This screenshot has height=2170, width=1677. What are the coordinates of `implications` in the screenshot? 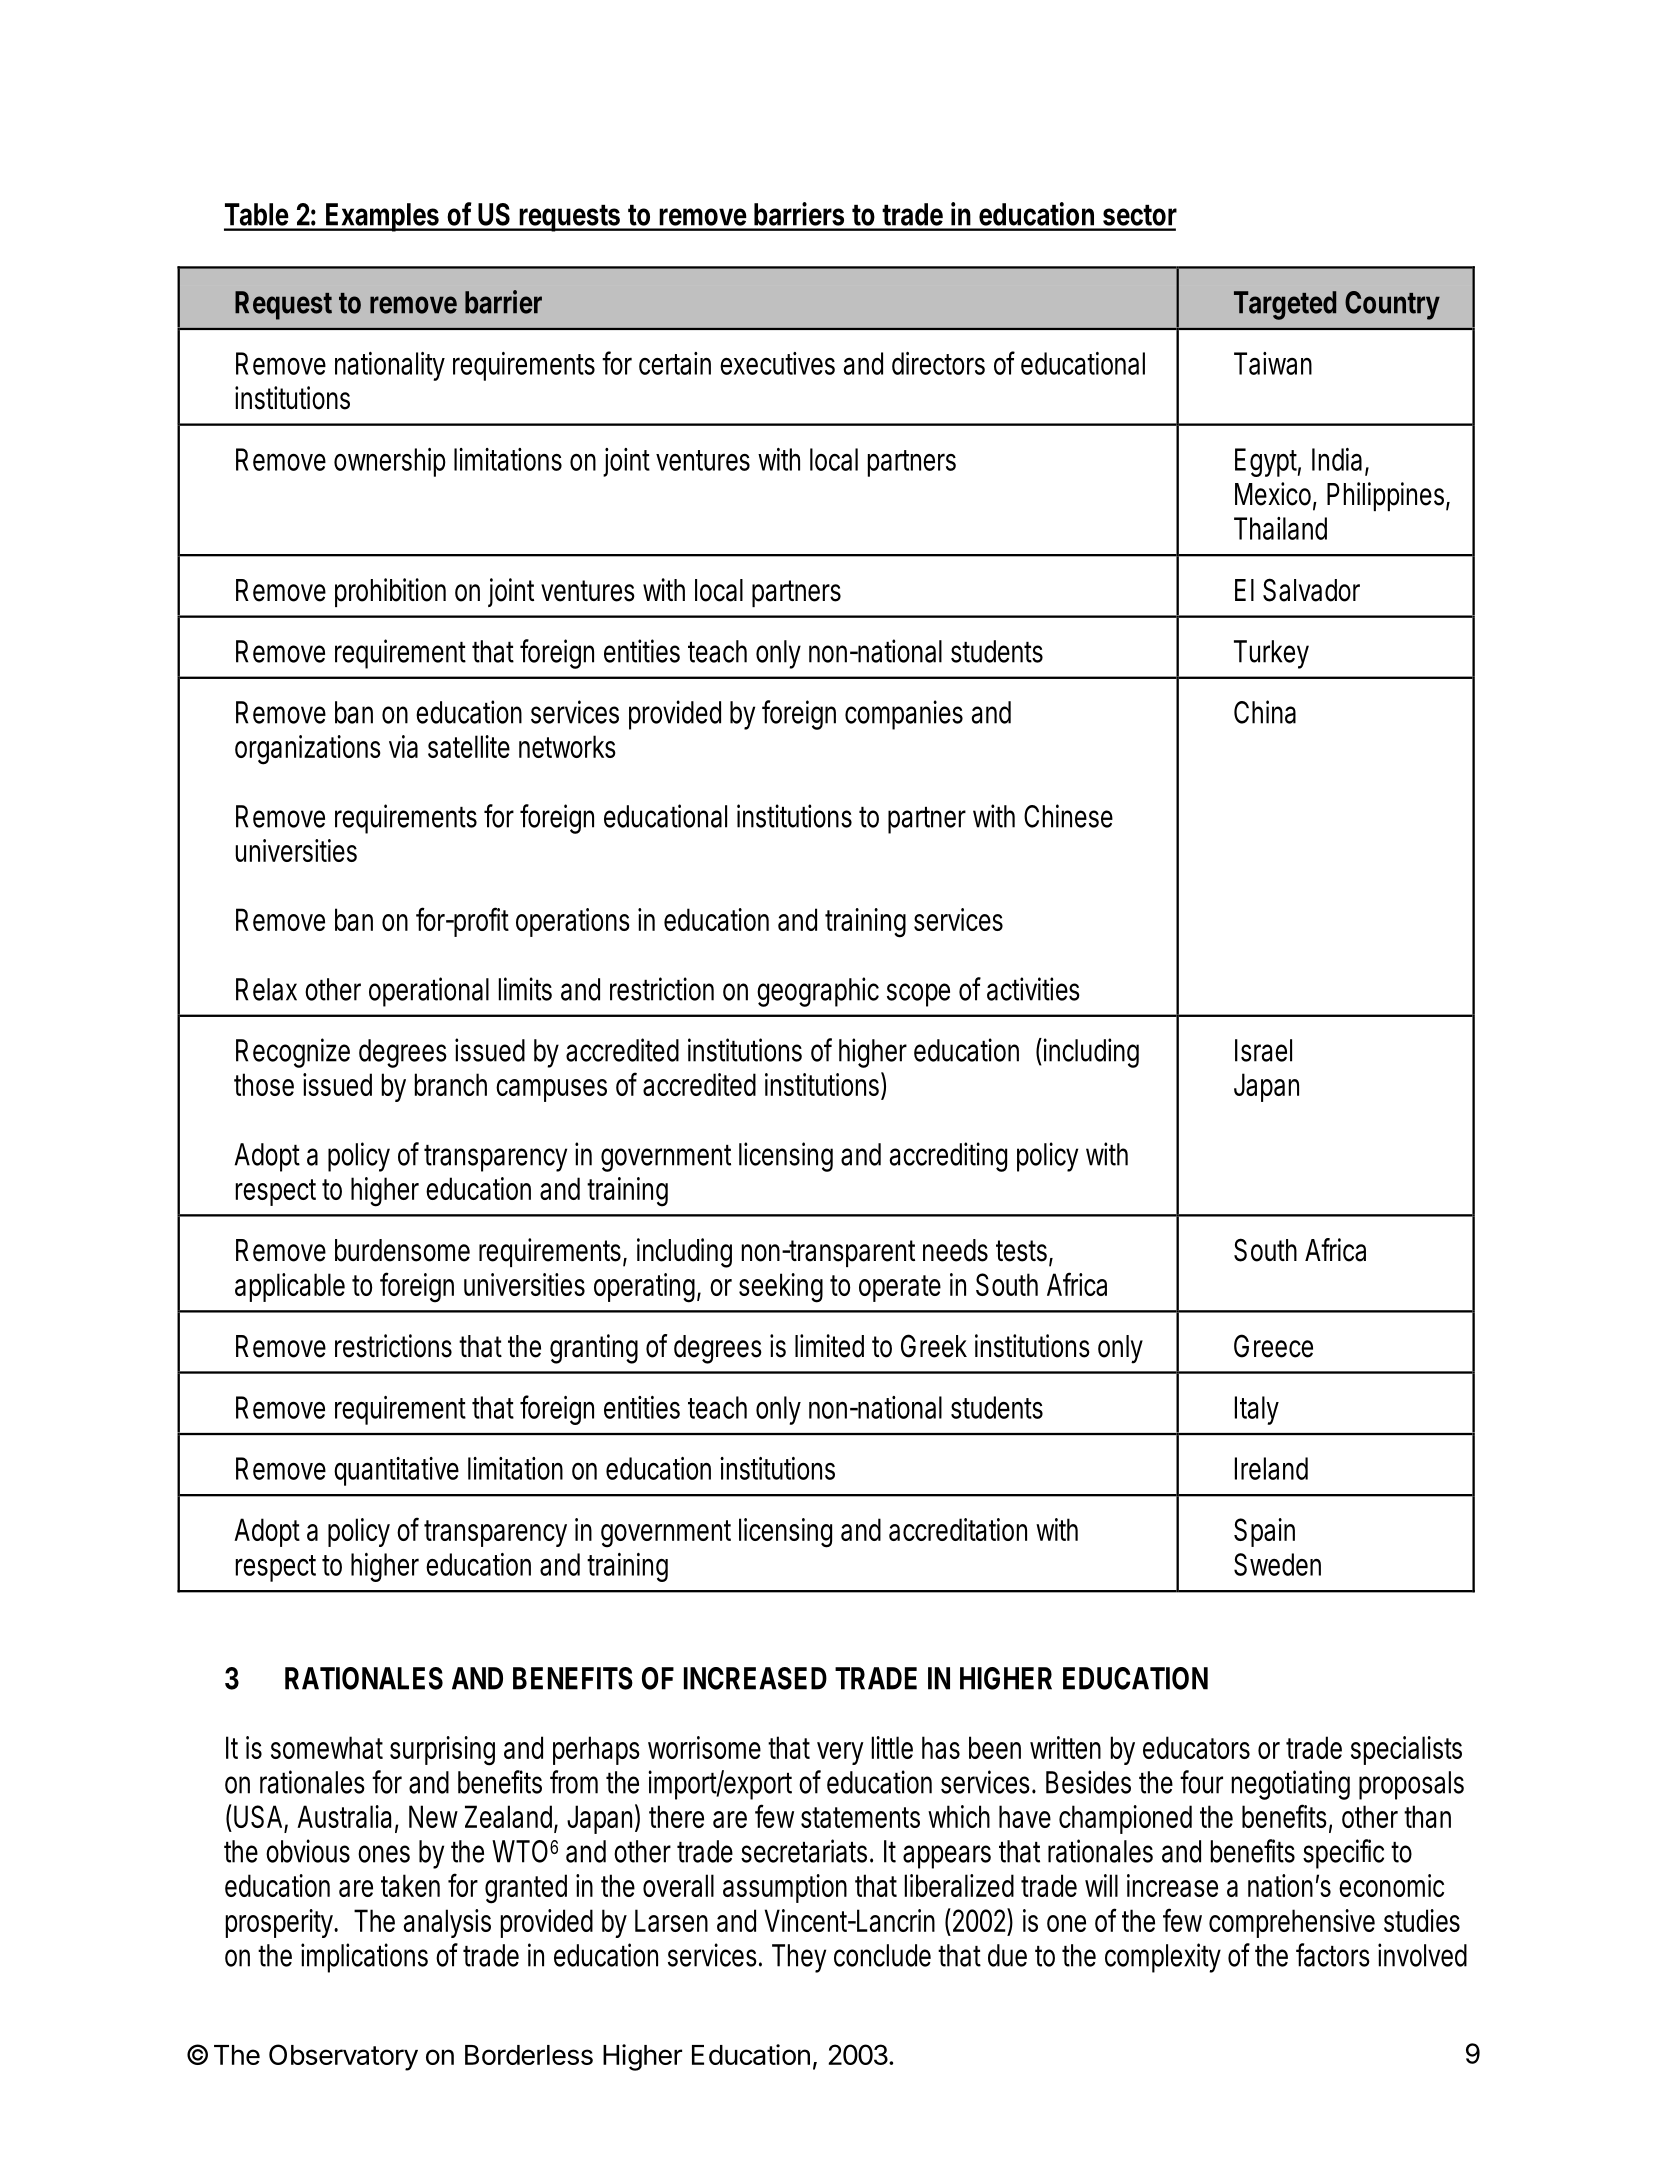 It's located at (364, 1958).
